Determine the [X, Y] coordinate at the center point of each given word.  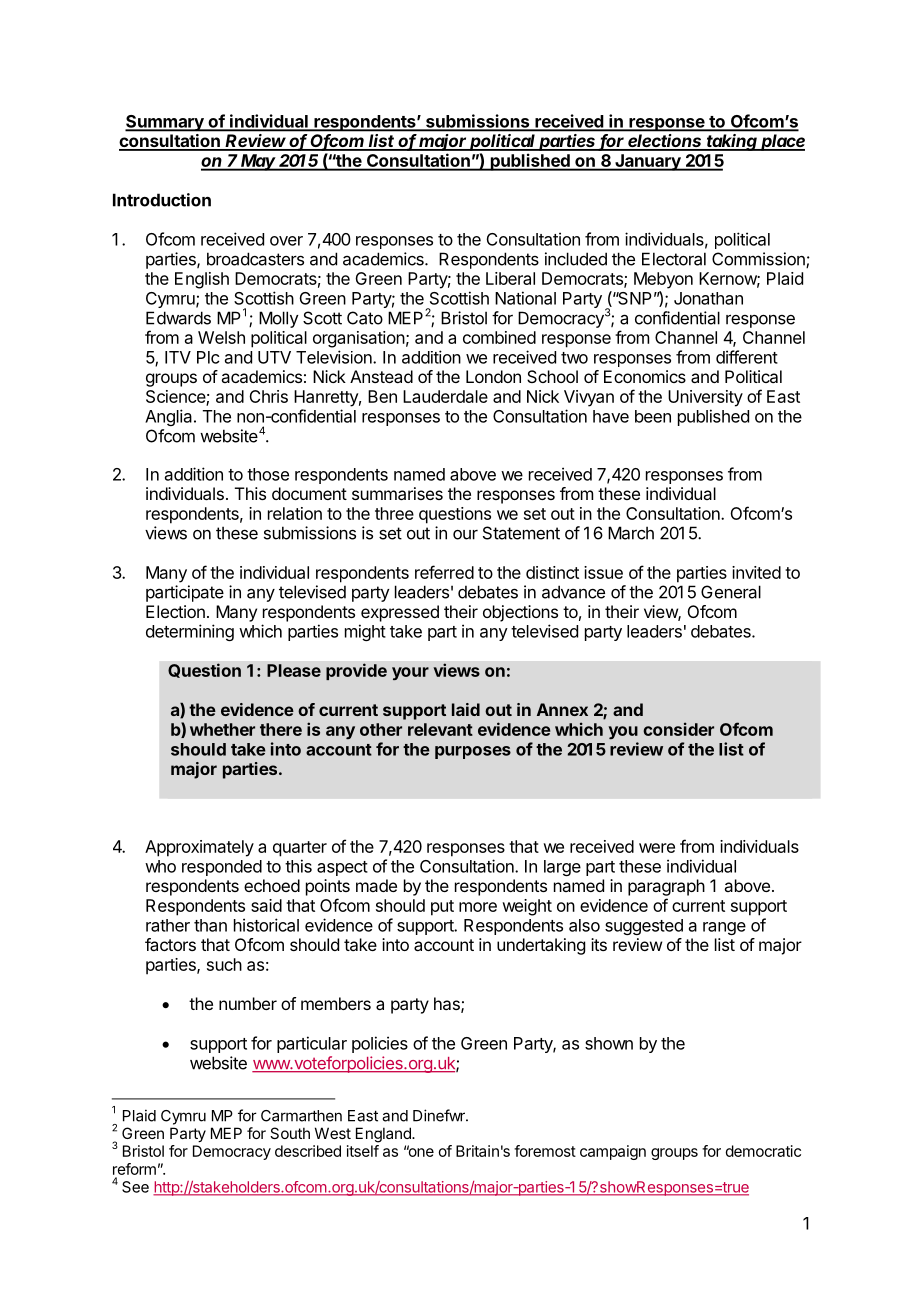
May [259, 162]
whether [222, 729]
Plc [208, 357]
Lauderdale [445, 396]
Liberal [510, 278]
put [442, 908]
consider [678, 729]
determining [190, 632]
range [724, 928]
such [224, 964]
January [648, 162]
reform [134, 1169]
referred [444, 572]
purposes [473, 752]
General [731, 592]
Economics [645, 376]
